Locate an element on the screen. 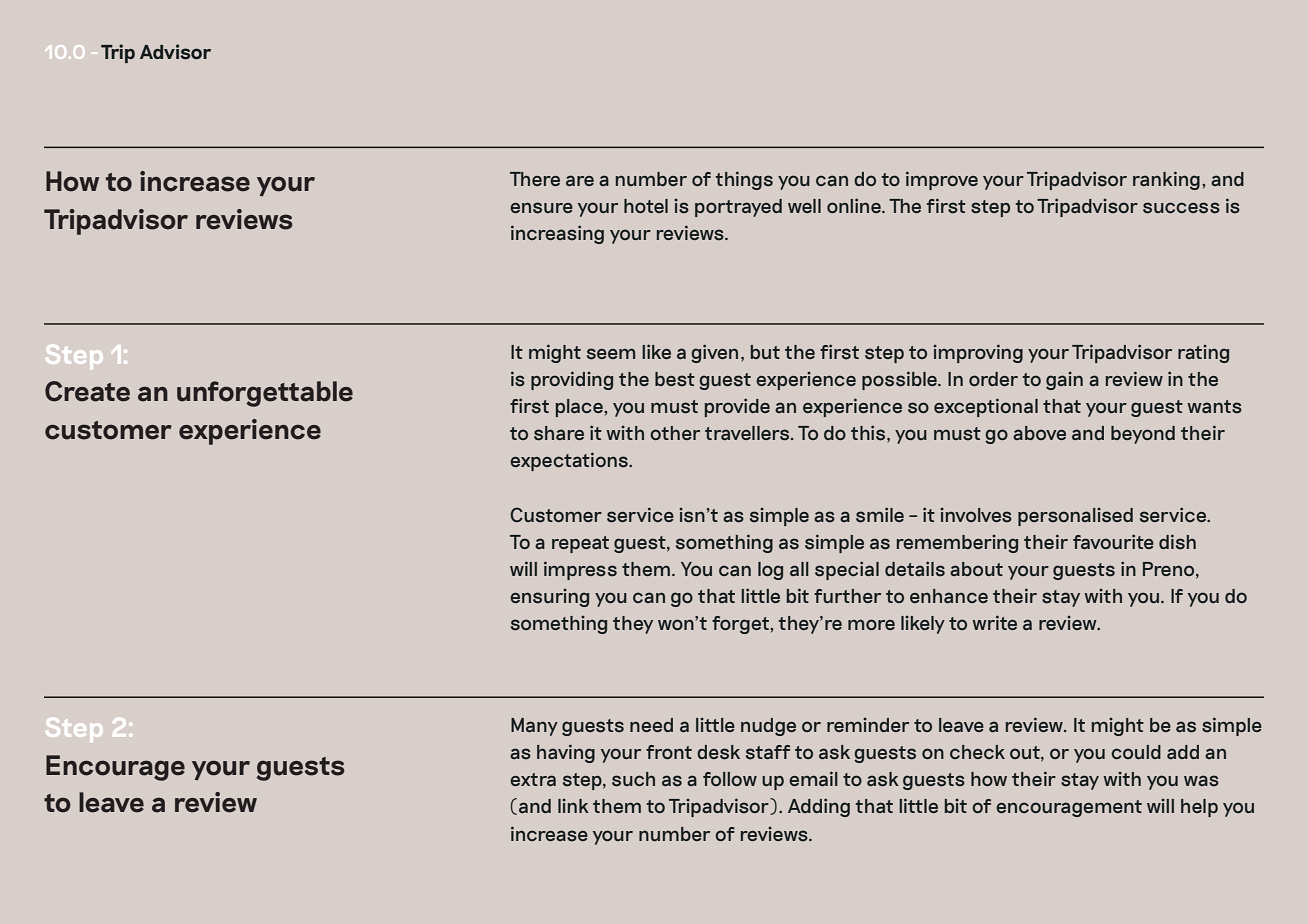  There is located at coordinates (535, 179).
